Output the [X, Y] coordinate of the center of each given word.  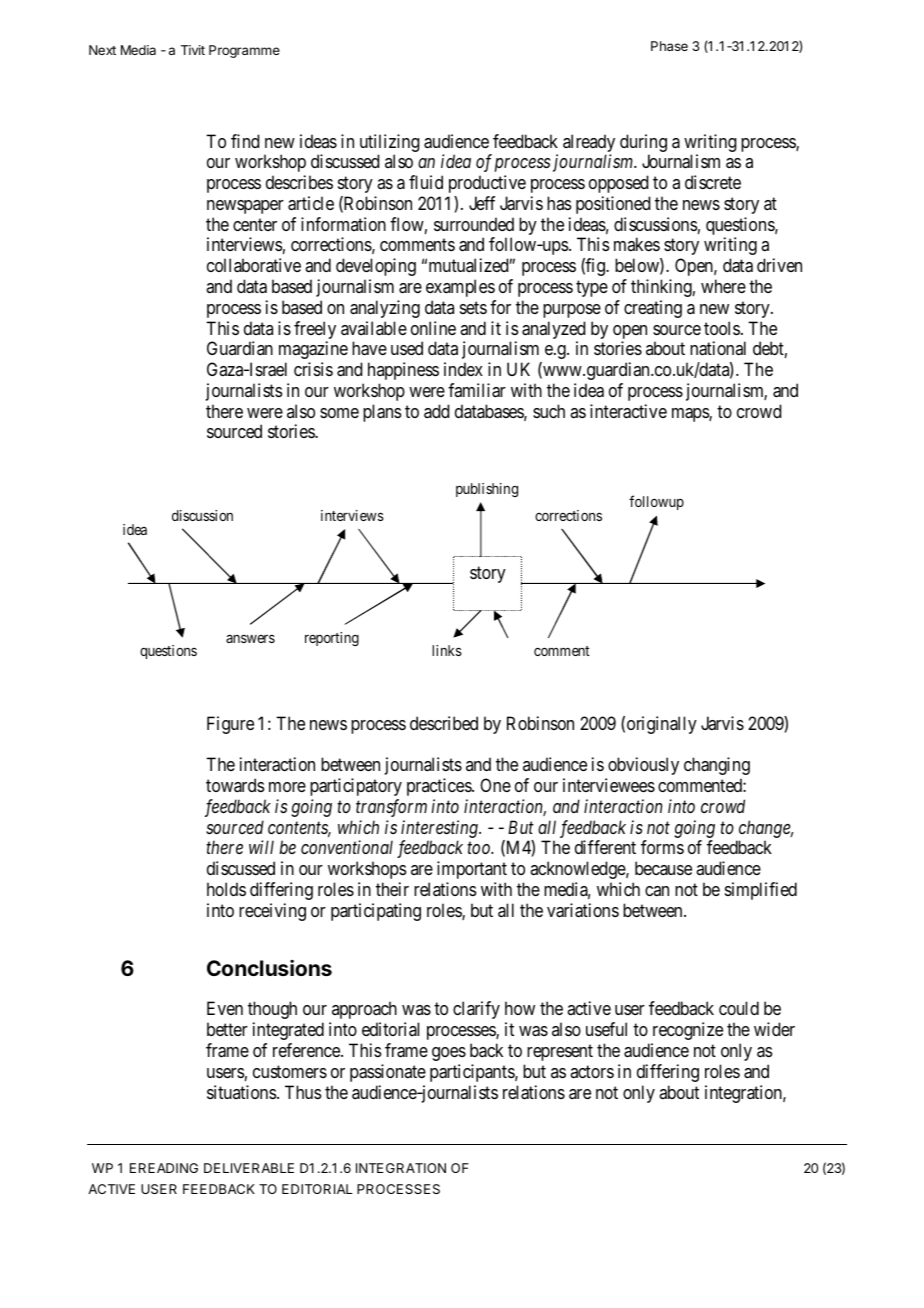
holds [226, 889]
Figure [230, 725]
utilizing [390, 143]
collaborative [254, 265]
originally [662, 725]
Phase [669, 46]
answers [250, 639]
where [723, 286]
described [444, 723]
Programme [244, 51]
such [549, 411]
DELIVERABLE [249, 1168]
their [392, 889]
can [657, 891]
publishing [487, 490]
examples [460, 288]
